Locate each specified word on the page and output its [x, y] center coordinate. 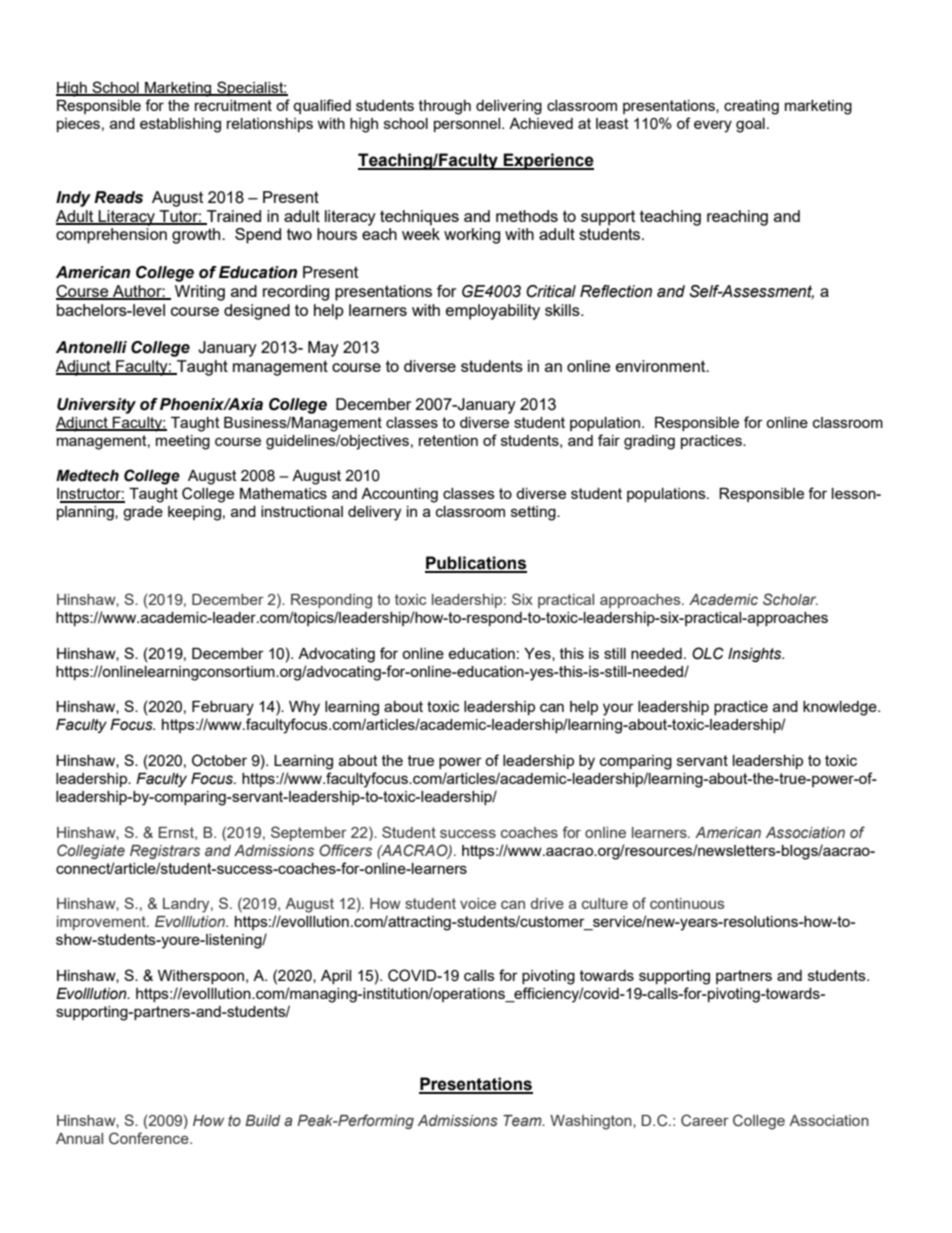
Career [705, 1120]
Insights [756, 655]
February [223, 708]
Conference [150, 1138]
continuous [687, 903]
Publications [476, 564]
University [96, 406]
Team [523, 1121]
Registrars [165, 852]
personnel [468, 125]
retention [448, 440]
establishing [180, 125]
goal [750, 125]
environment [662, 366]
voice [478, 903]
